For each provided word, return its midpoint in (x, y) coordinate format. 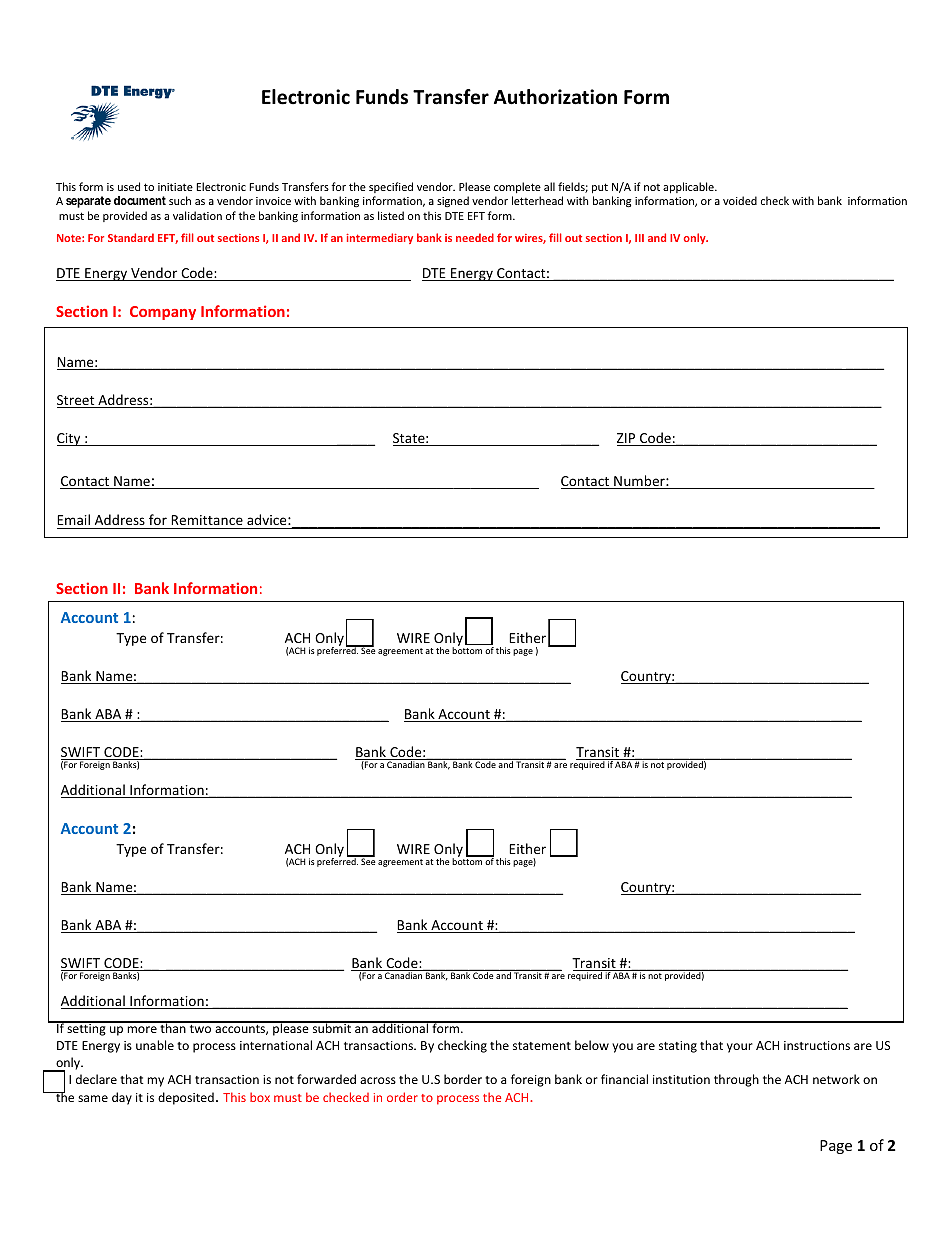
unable (155, 1045)
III (639, 238)
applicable (689, 187)
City (70, 439)
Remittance (207, 520)
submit (332, 1027)
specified (391, 187)
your (740, 1048)
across (378, 1080)
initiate (175, 187)
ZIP (627, 439)
